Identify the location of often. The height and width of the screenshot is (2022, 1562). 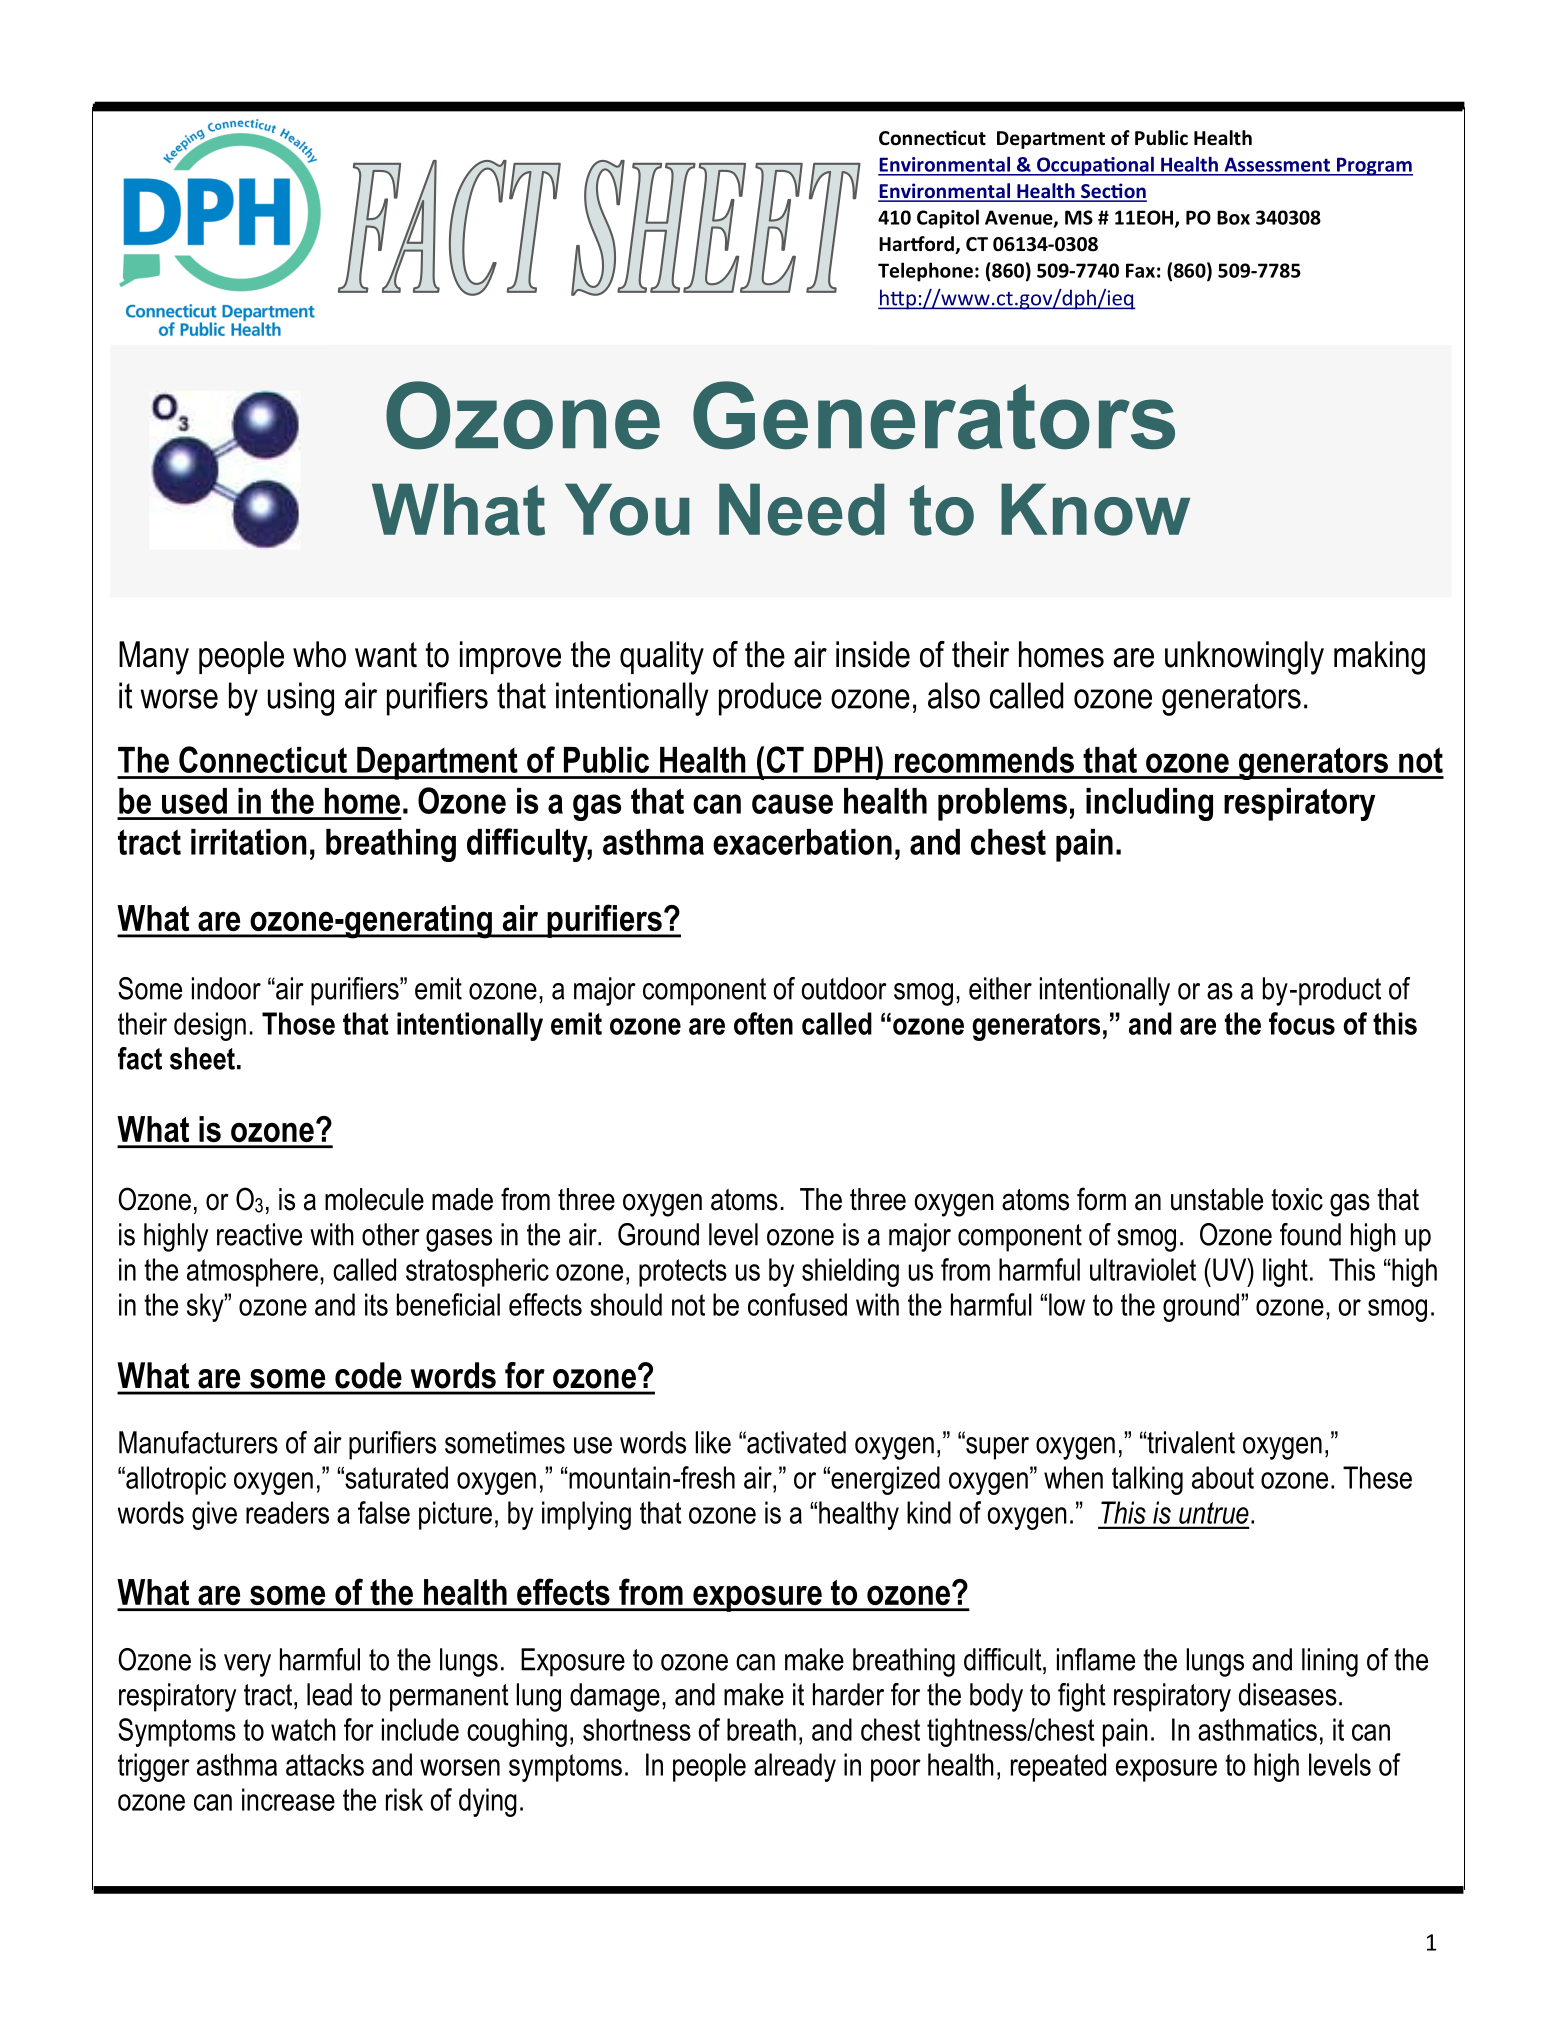
(763, 1023).
